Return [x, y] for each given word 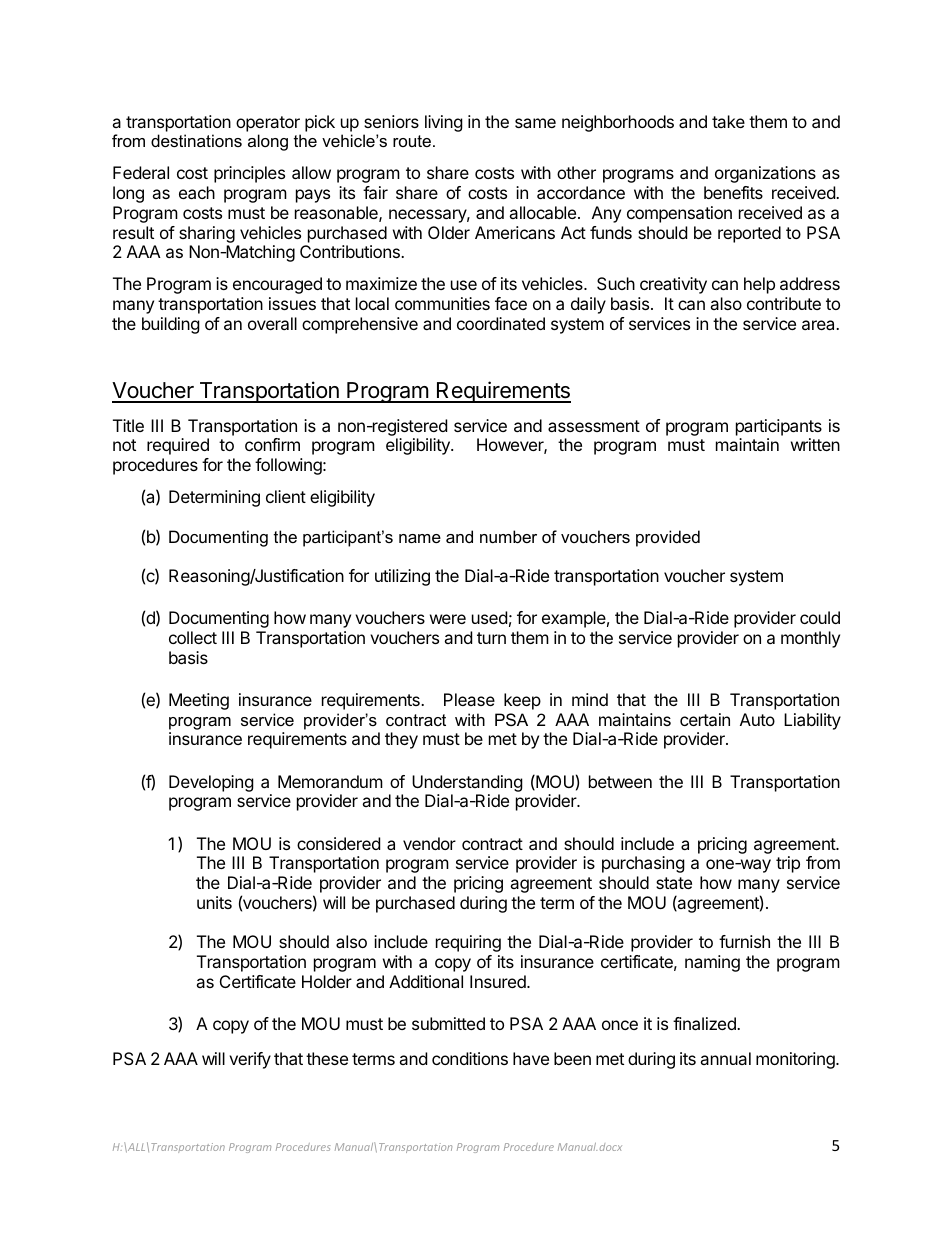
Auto [757, 719]
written [815, 444]
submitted [448, 1023]
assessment [594, 426]
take [728, 121]
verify [250, 1060]
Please [469, 699]
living [444, 123]
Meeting [199, 701]
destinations [196, 140]
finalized [705, 1023]
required [178, 446]
